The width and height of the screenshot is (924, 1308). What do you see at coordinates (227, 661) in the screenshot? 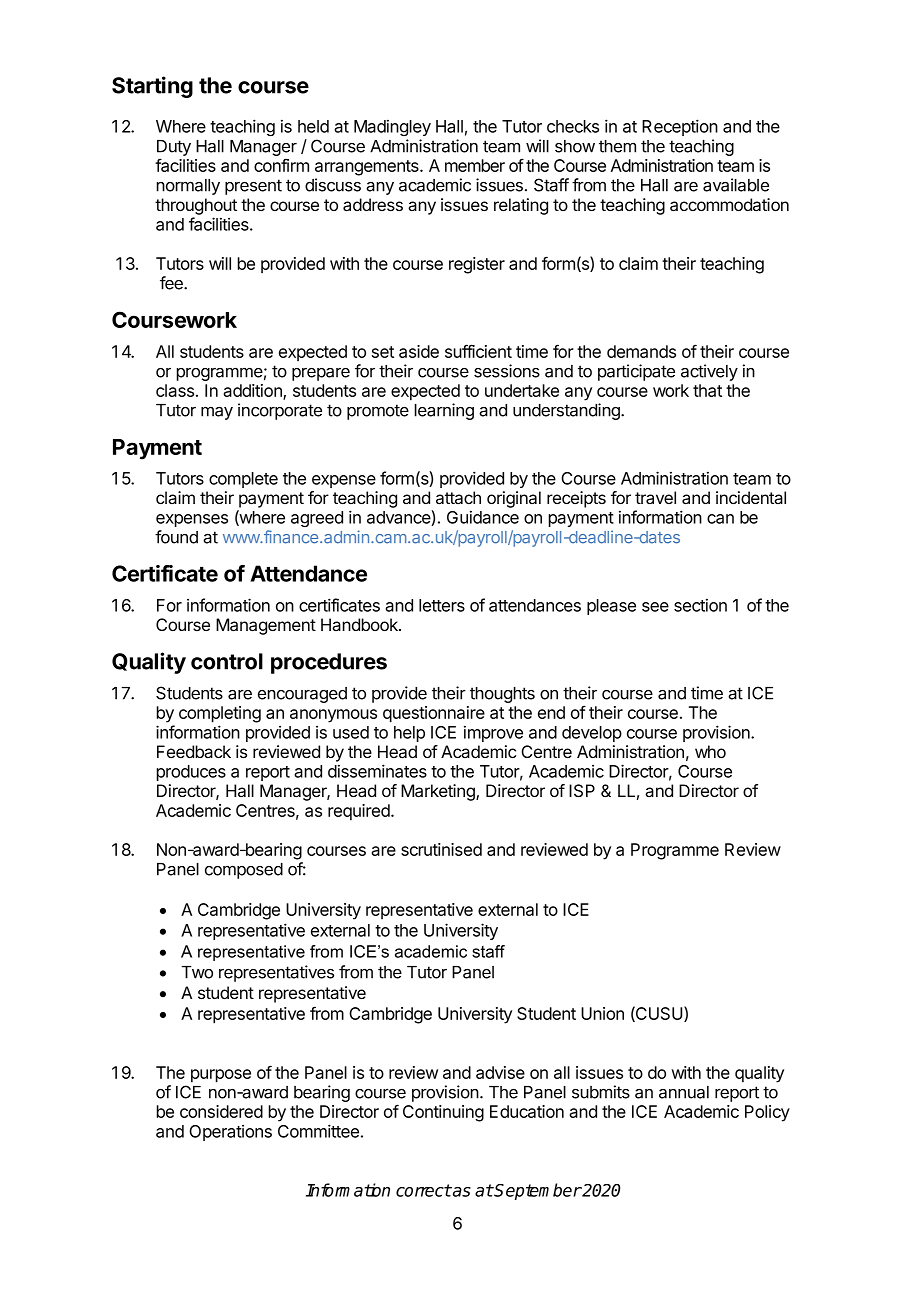
I see `control` at bounding box center [227, 661].
